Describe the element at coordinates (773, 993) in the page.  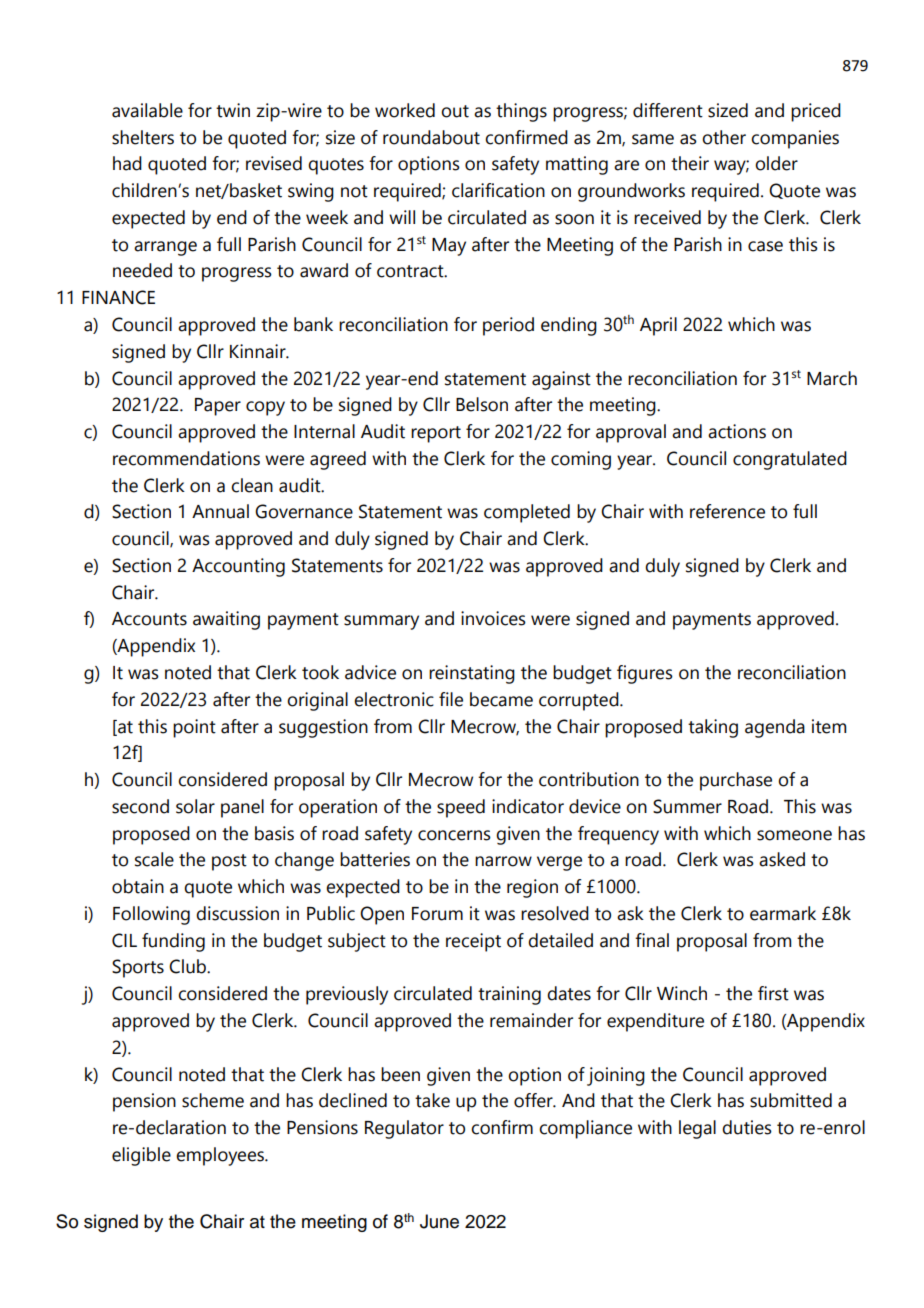
I see `first` at that location.
